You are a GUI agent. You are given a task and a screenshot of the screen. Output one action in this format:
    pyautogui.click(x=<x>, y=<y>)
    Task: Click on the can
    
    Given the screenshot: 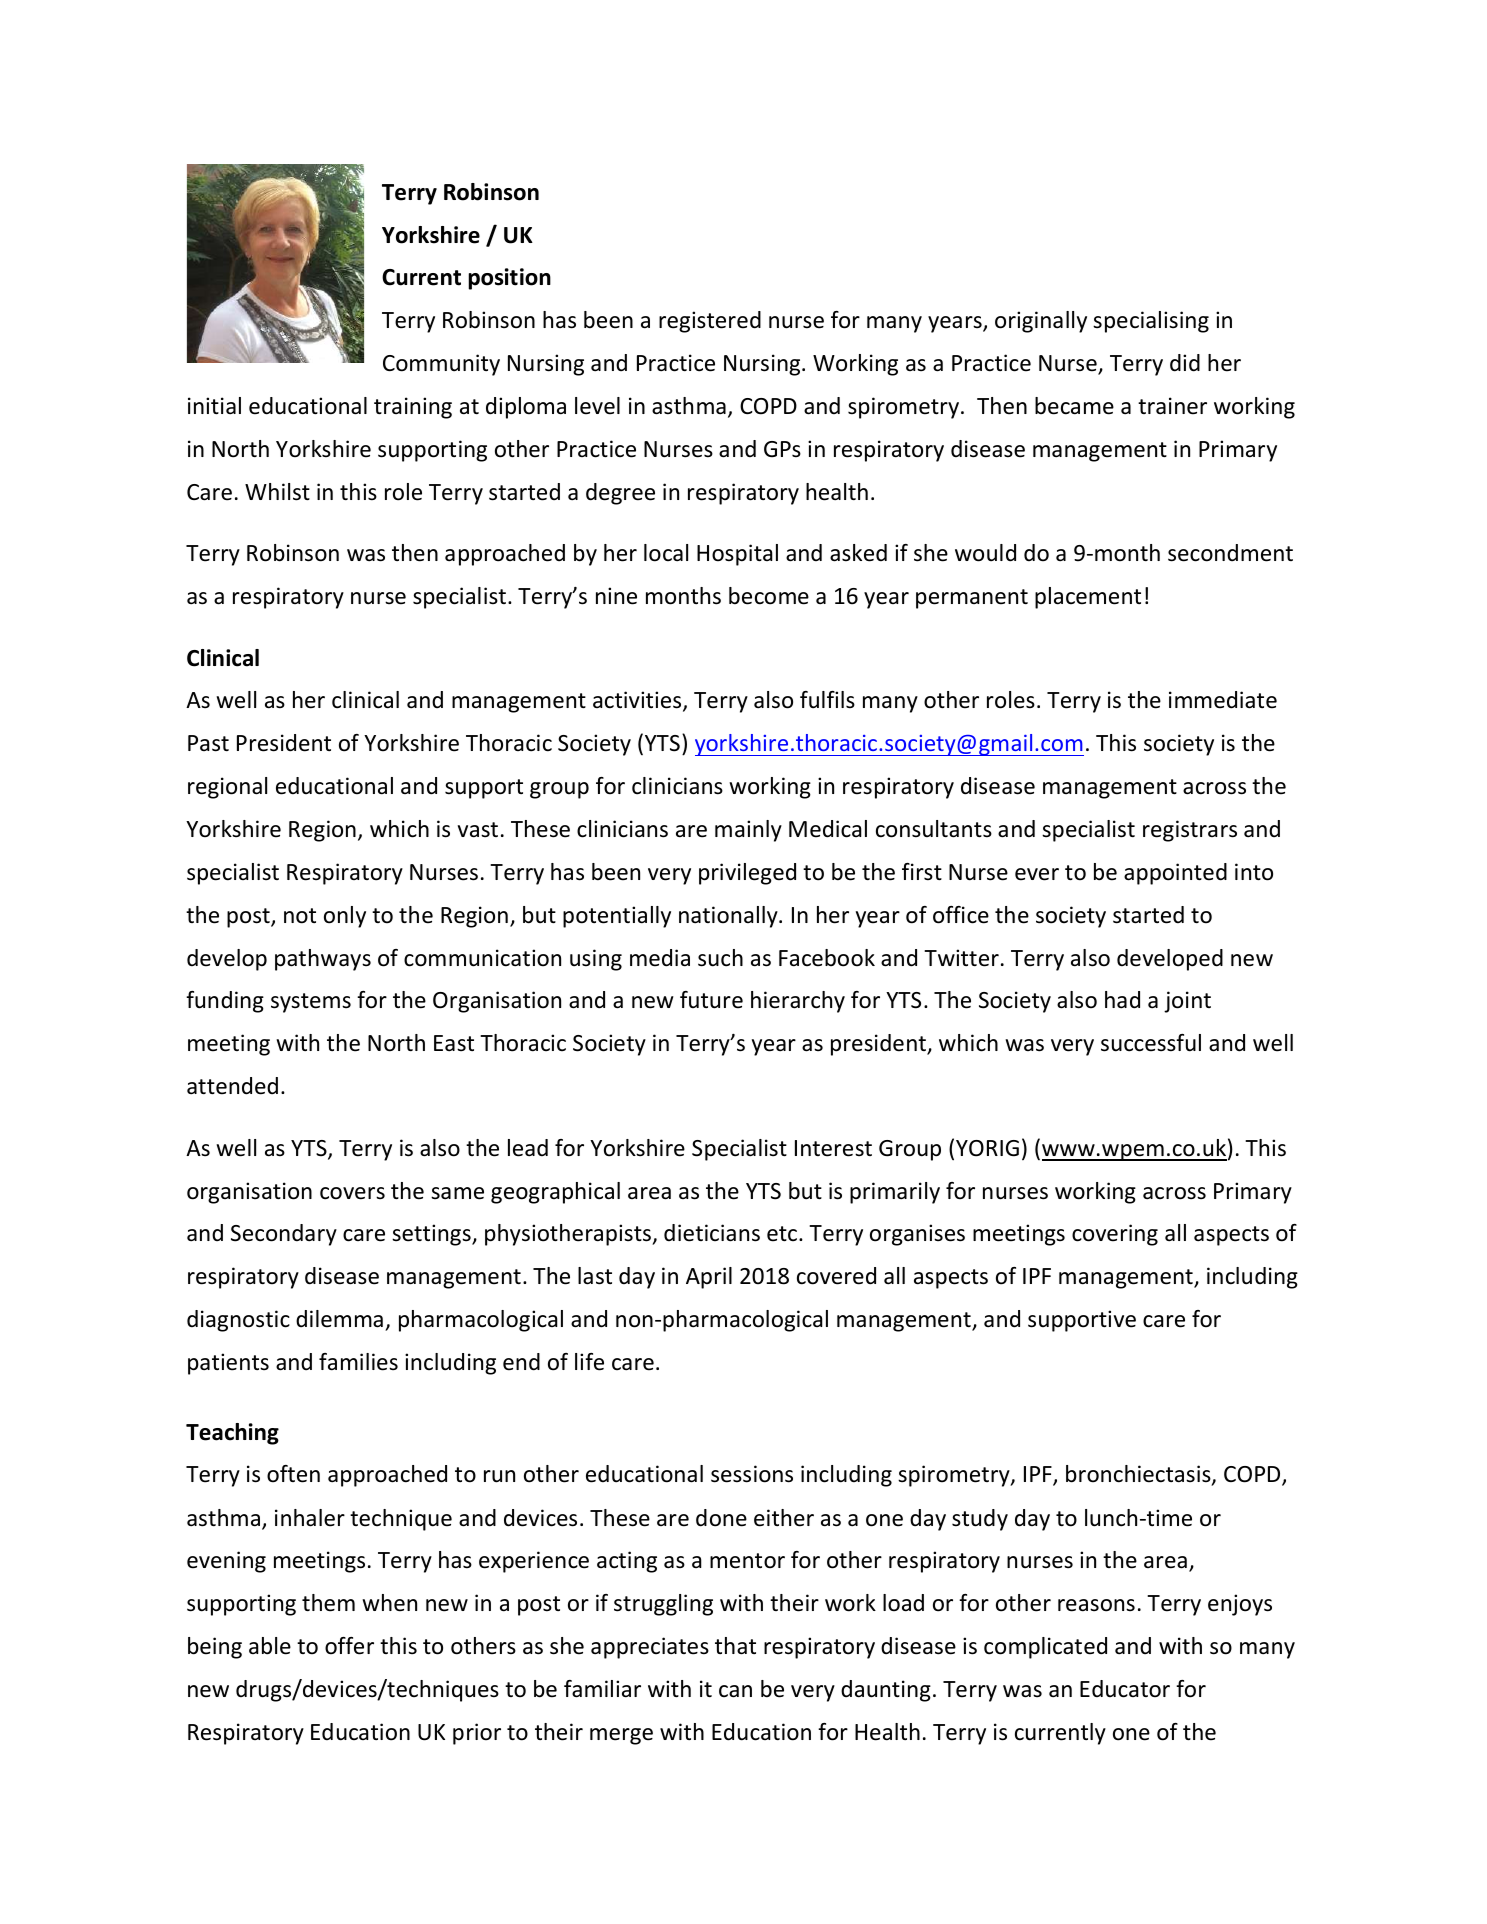 What is the action you would take?
    pyautogui.click(x=735, y=1691)
